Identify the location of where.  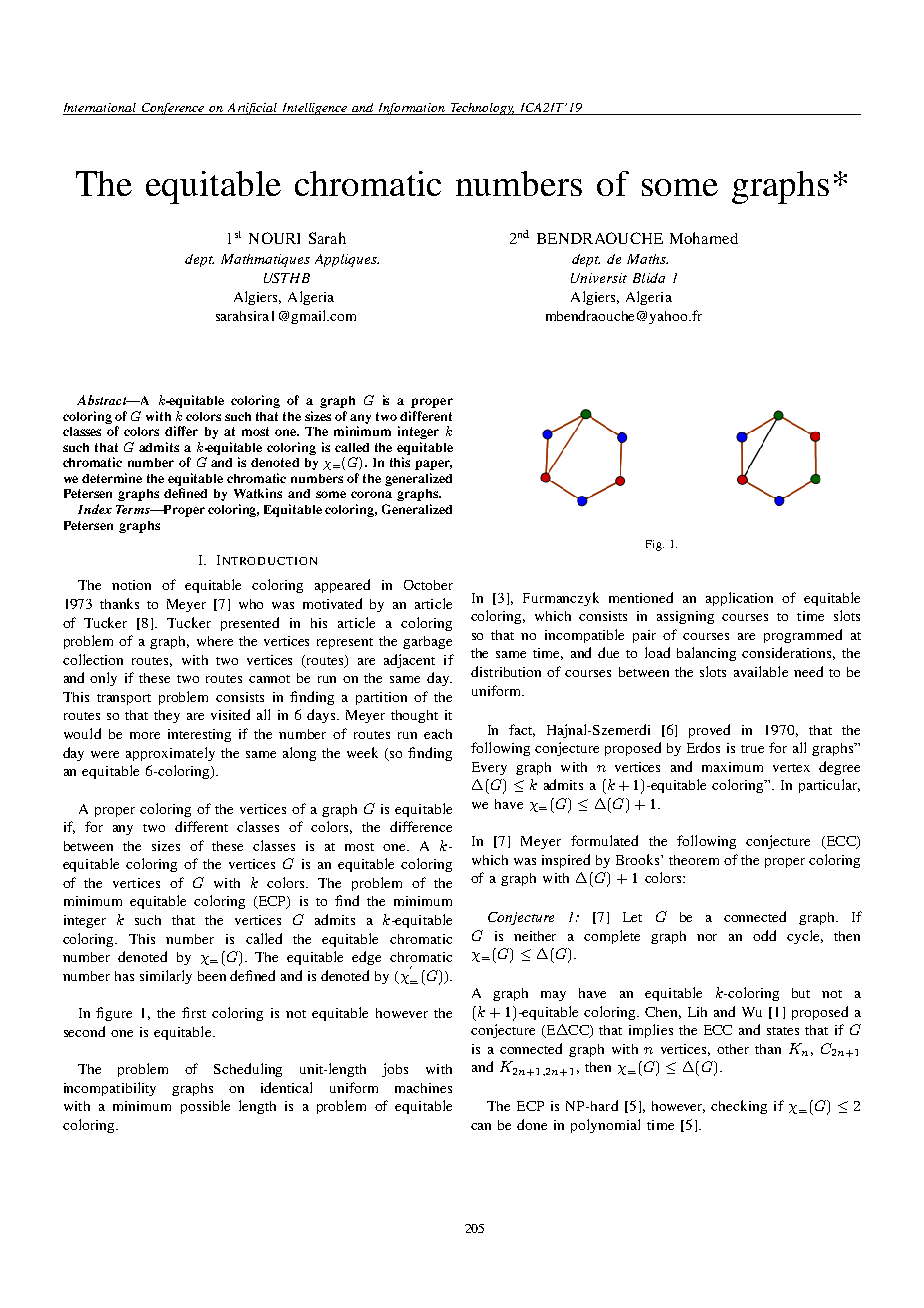
(215, 641).
